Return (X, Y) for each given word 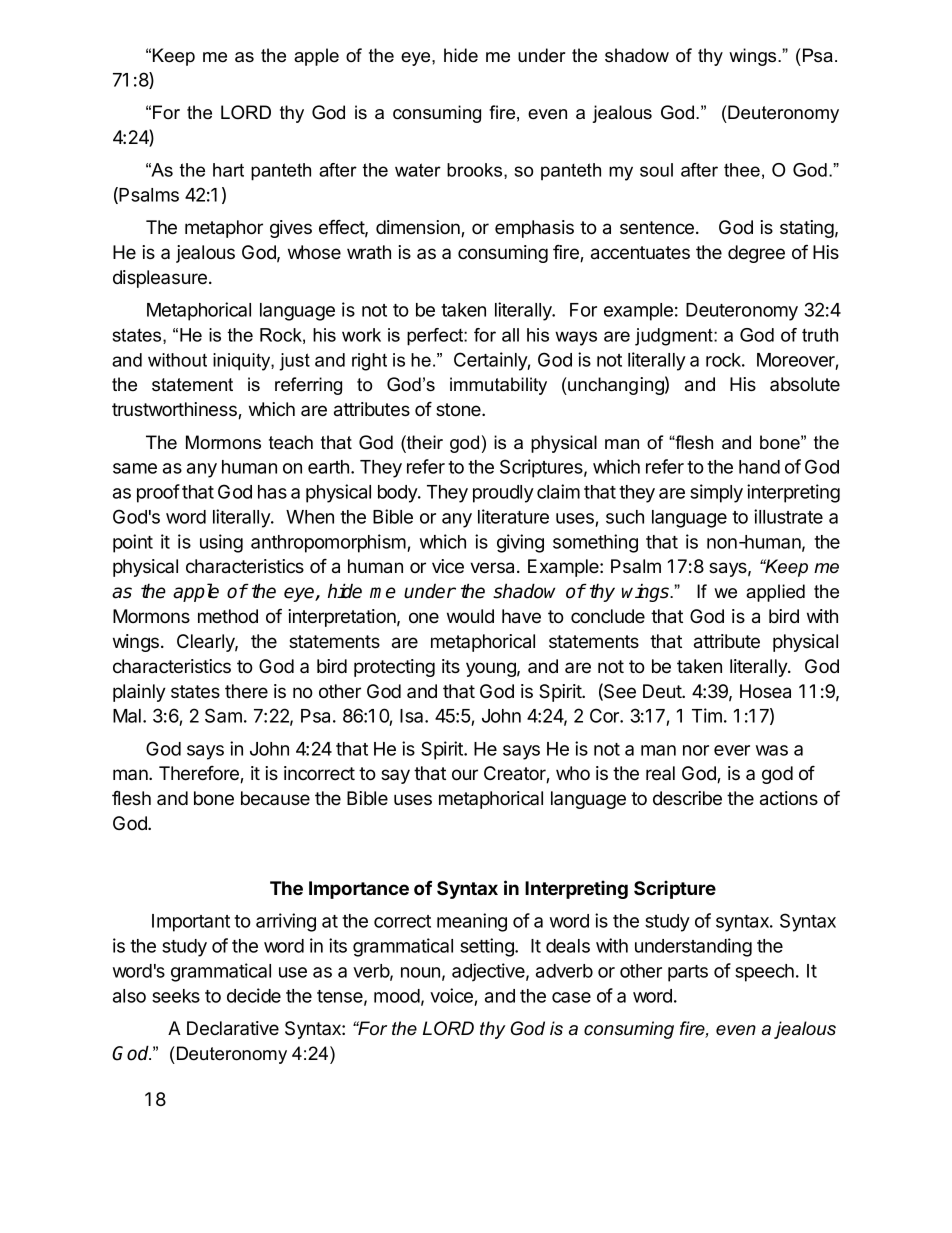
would (470, 616)
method (228, 616)
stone (459, 410)
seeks (176, 996)
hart (228, 170)
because (275, 798)
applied (775, 593)
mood (397, 996)
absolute (805, 384)
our (465, 775)
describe (687, 798)
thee (742, 170)
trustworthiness (175, 410)
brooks (476, 171)
